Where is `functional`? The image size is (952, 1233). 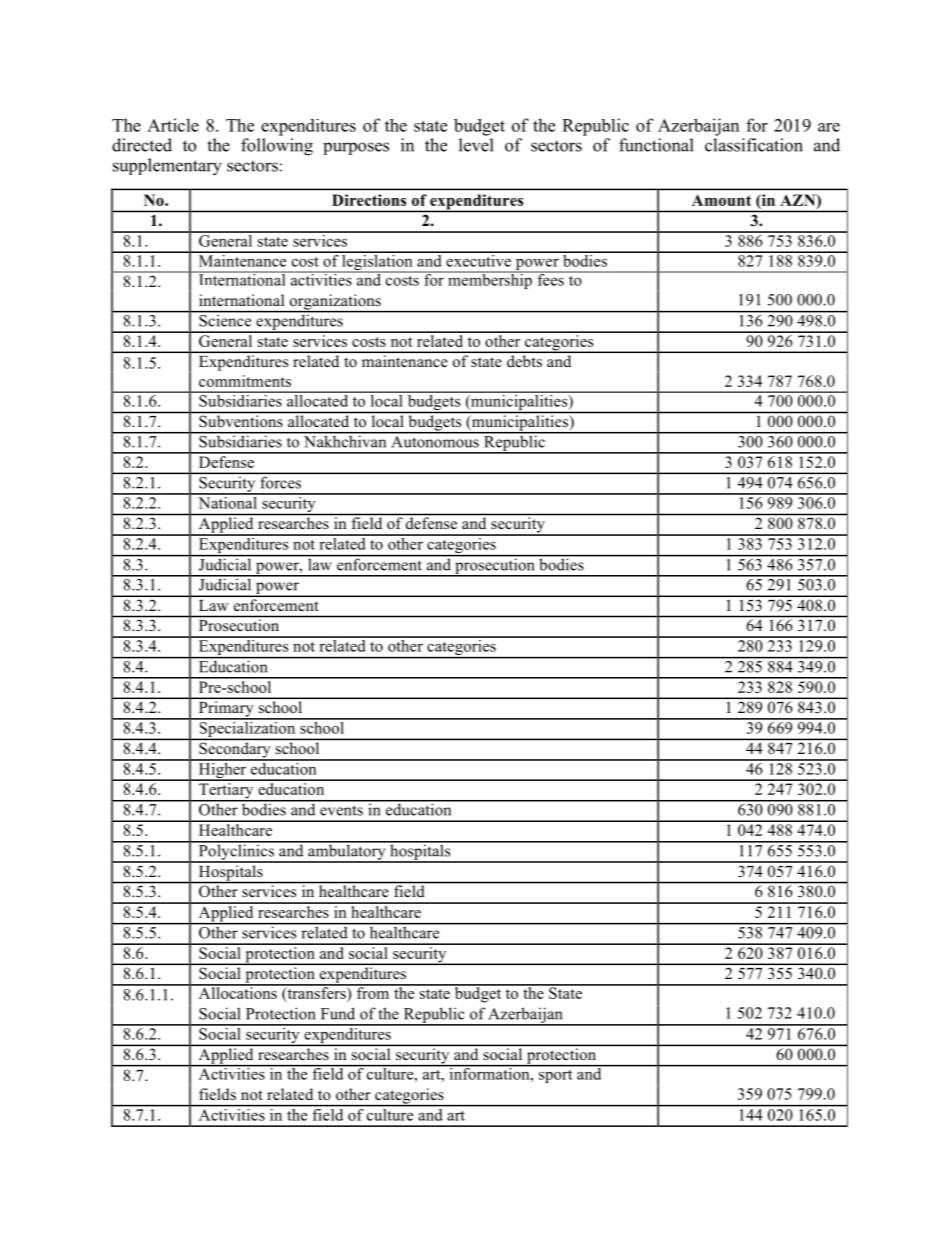 functional is located at coordinates (656, 145).
